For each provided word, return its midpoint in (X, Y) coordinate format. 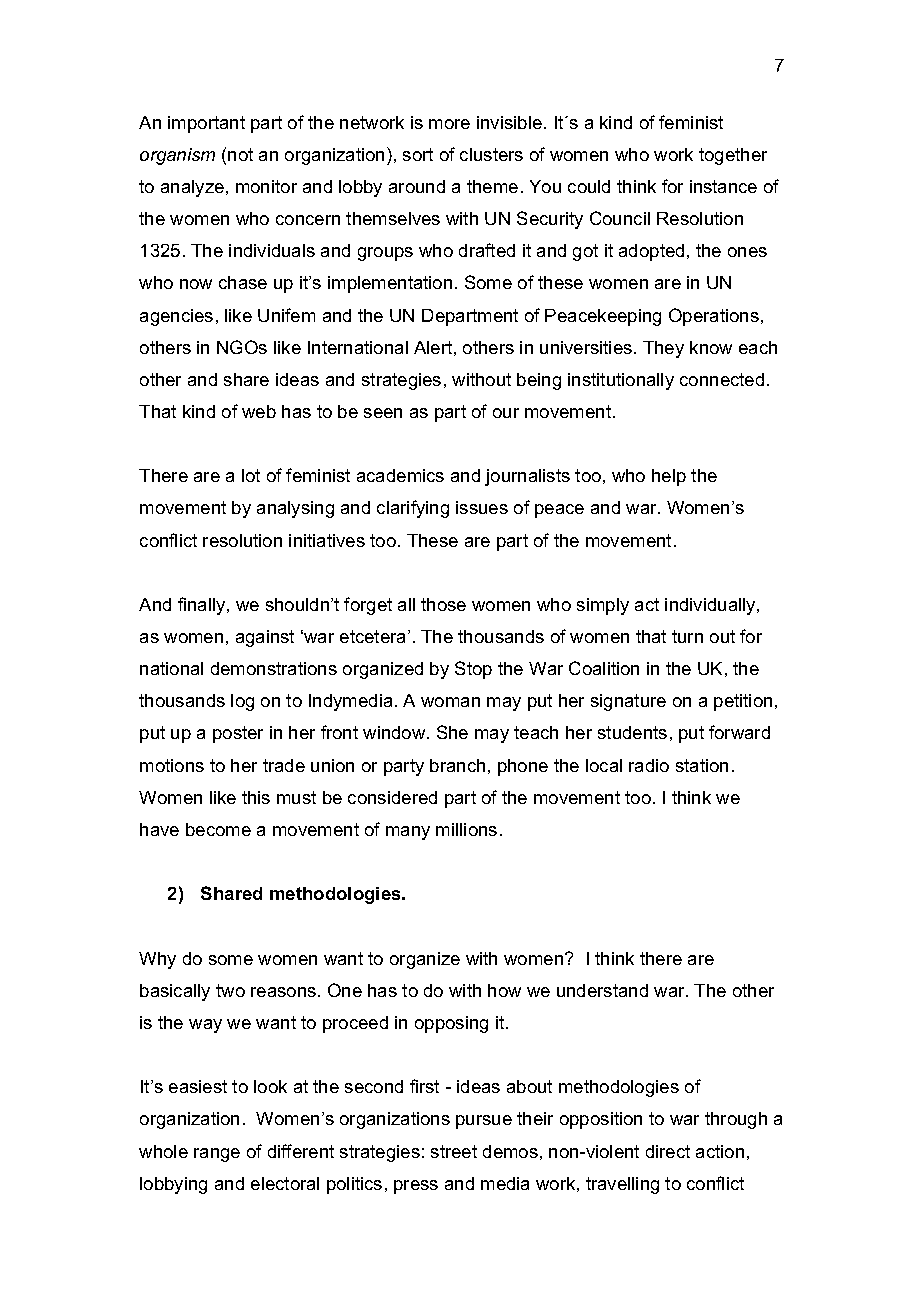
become (218, 829)
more (449, 124)
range (217, 1155)
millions (466, 829)
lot (251, 475)
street (454, 1151)
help (669, 477)
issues (482, 507)
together (733, 156)
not (240, 154)
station (702, 765)
